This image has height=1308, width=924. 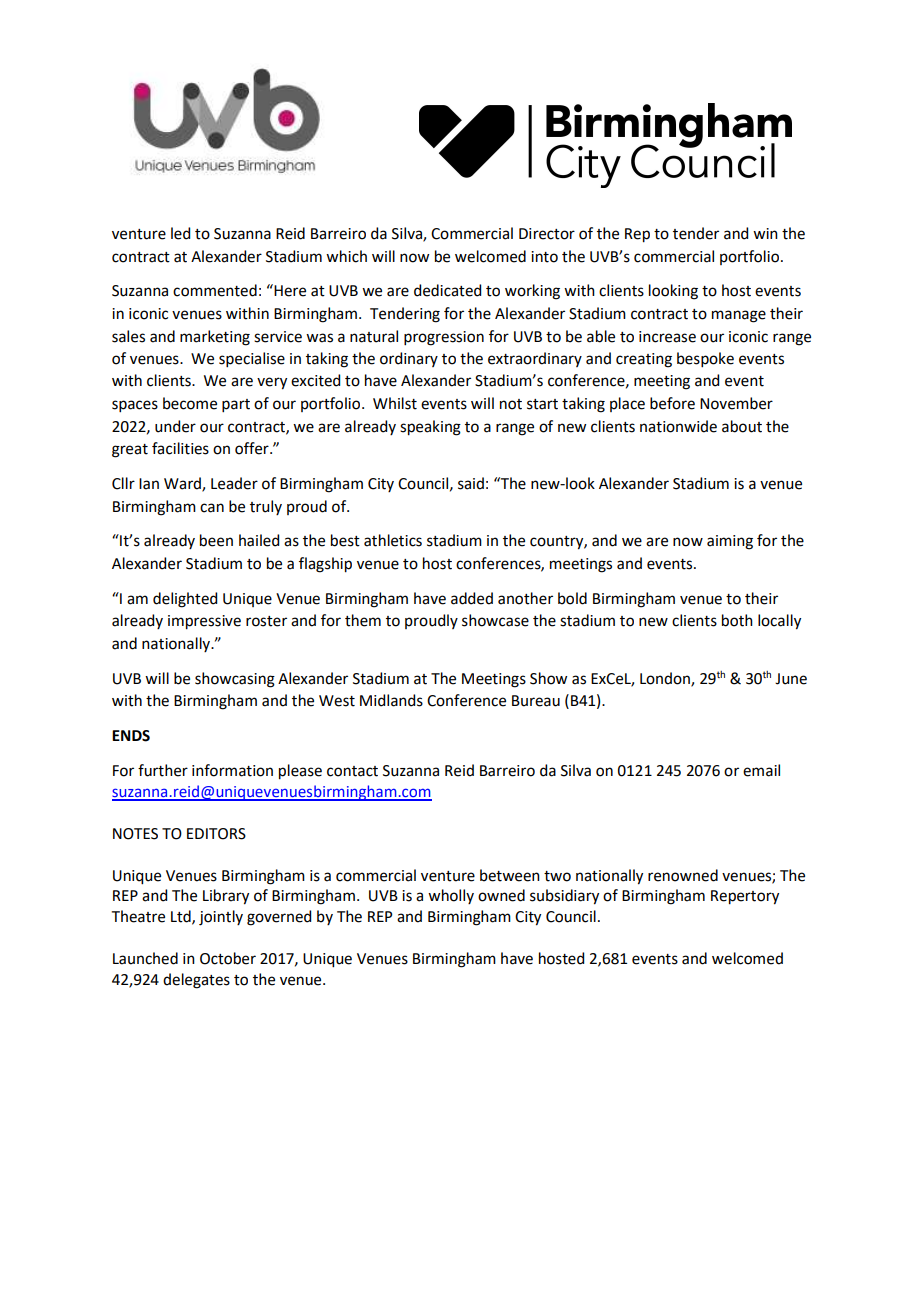 What do you see at coordinates (472, 598) in the image?
I see `added` at bounding box center [472, 598].
